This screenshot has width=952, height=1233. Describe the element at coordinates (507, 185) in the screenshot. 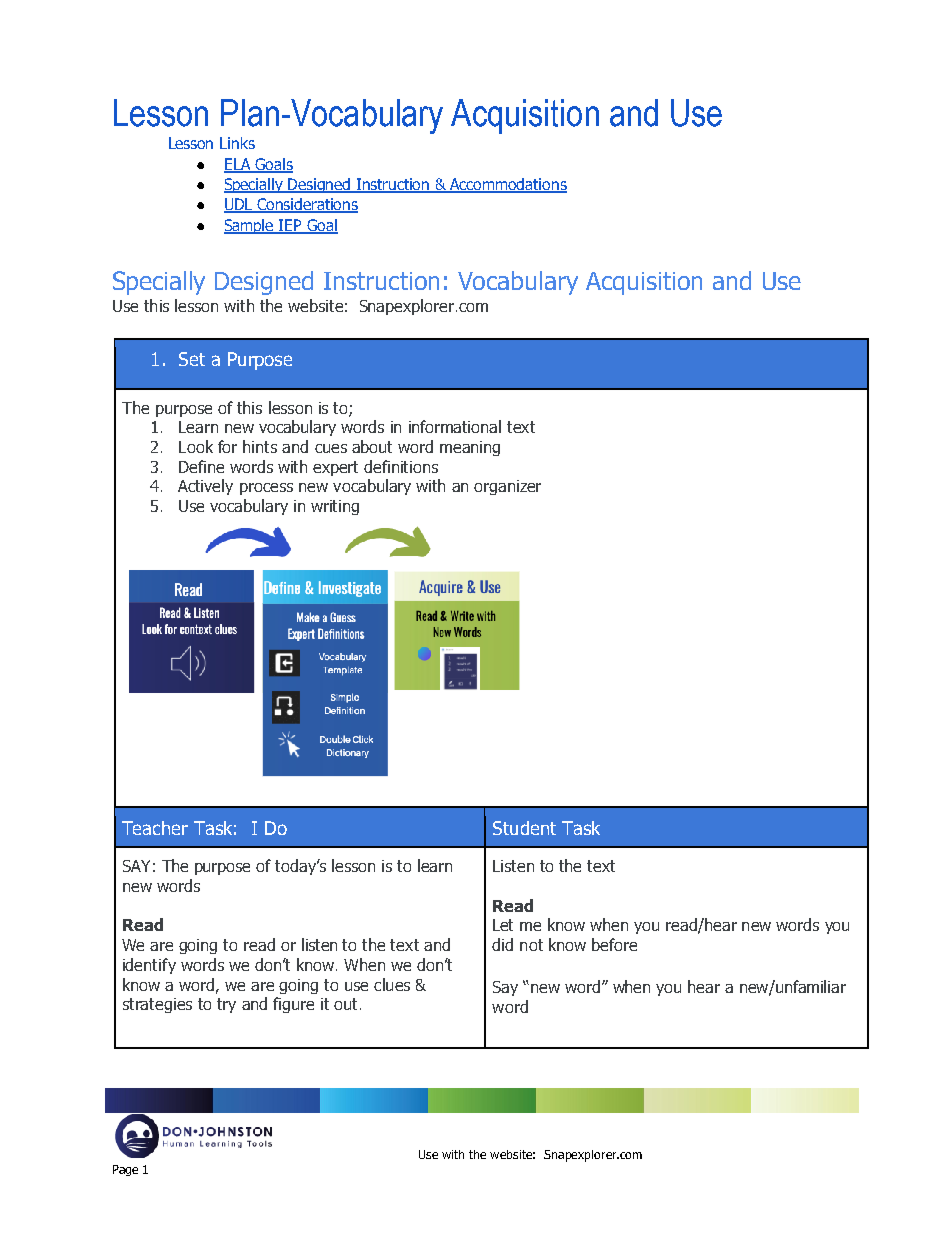

I see `Accommodations` at that location.
